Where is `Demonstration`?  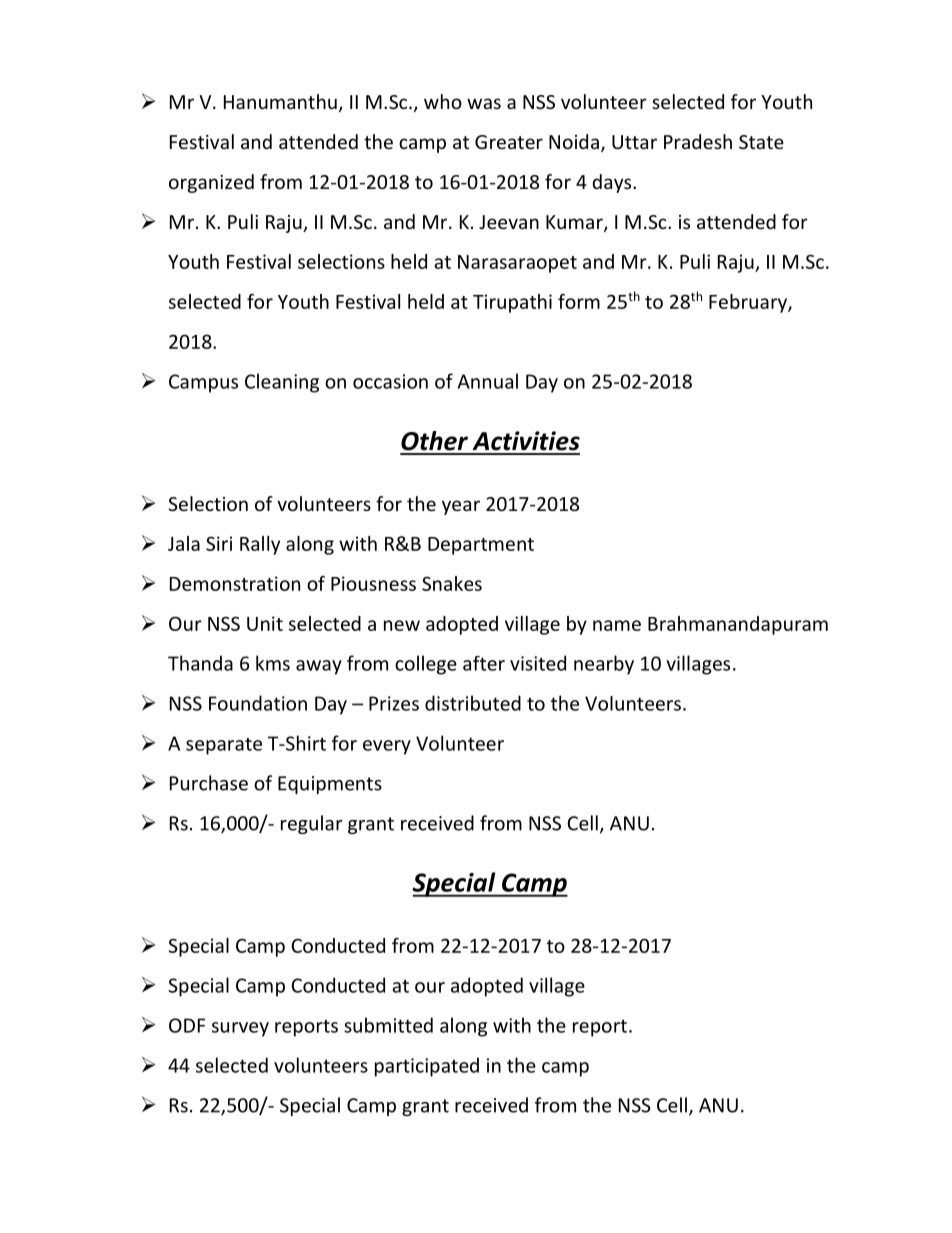
Demonstration is located at coordinates (235, 583).
